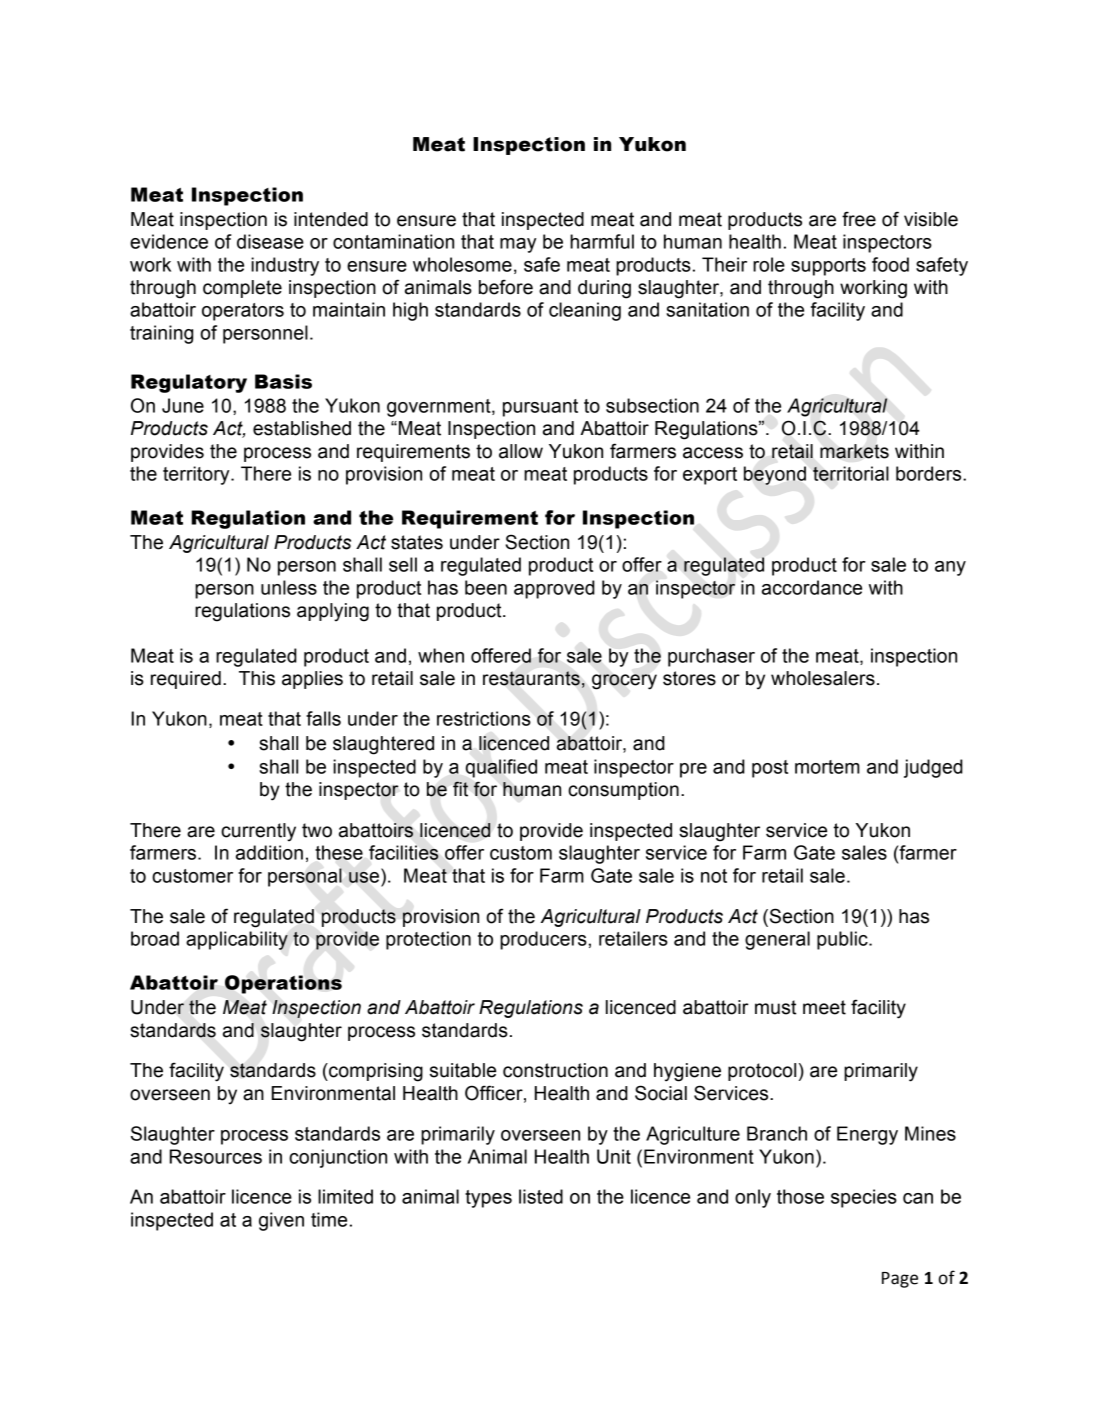 The image size is (1097, 1420). What do you see at coordinates (827, 767) in the document?
I see `mortem` at bounding box center [827, 767].
